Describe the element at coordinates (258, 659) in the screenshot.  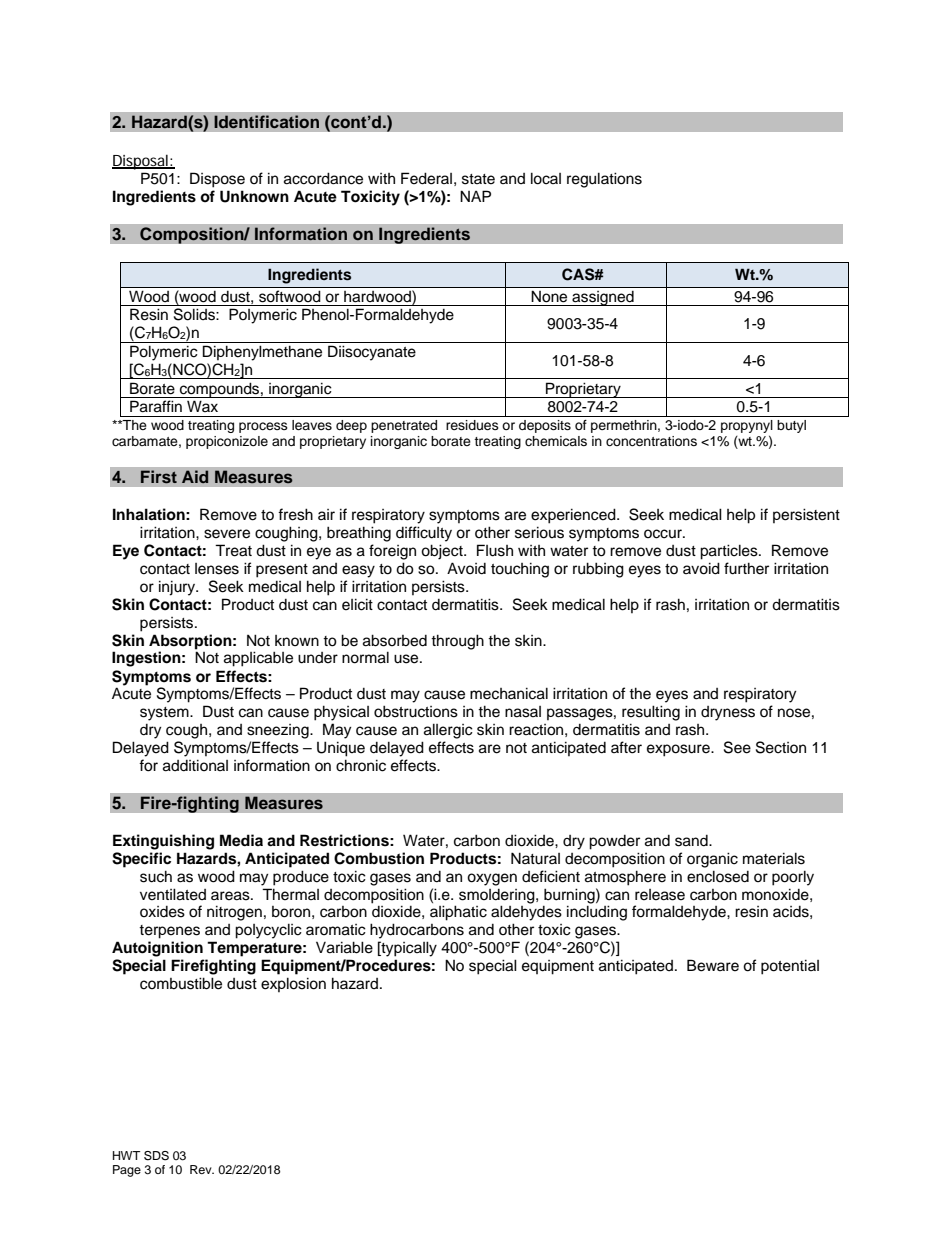
I see `applicable` at that location.
